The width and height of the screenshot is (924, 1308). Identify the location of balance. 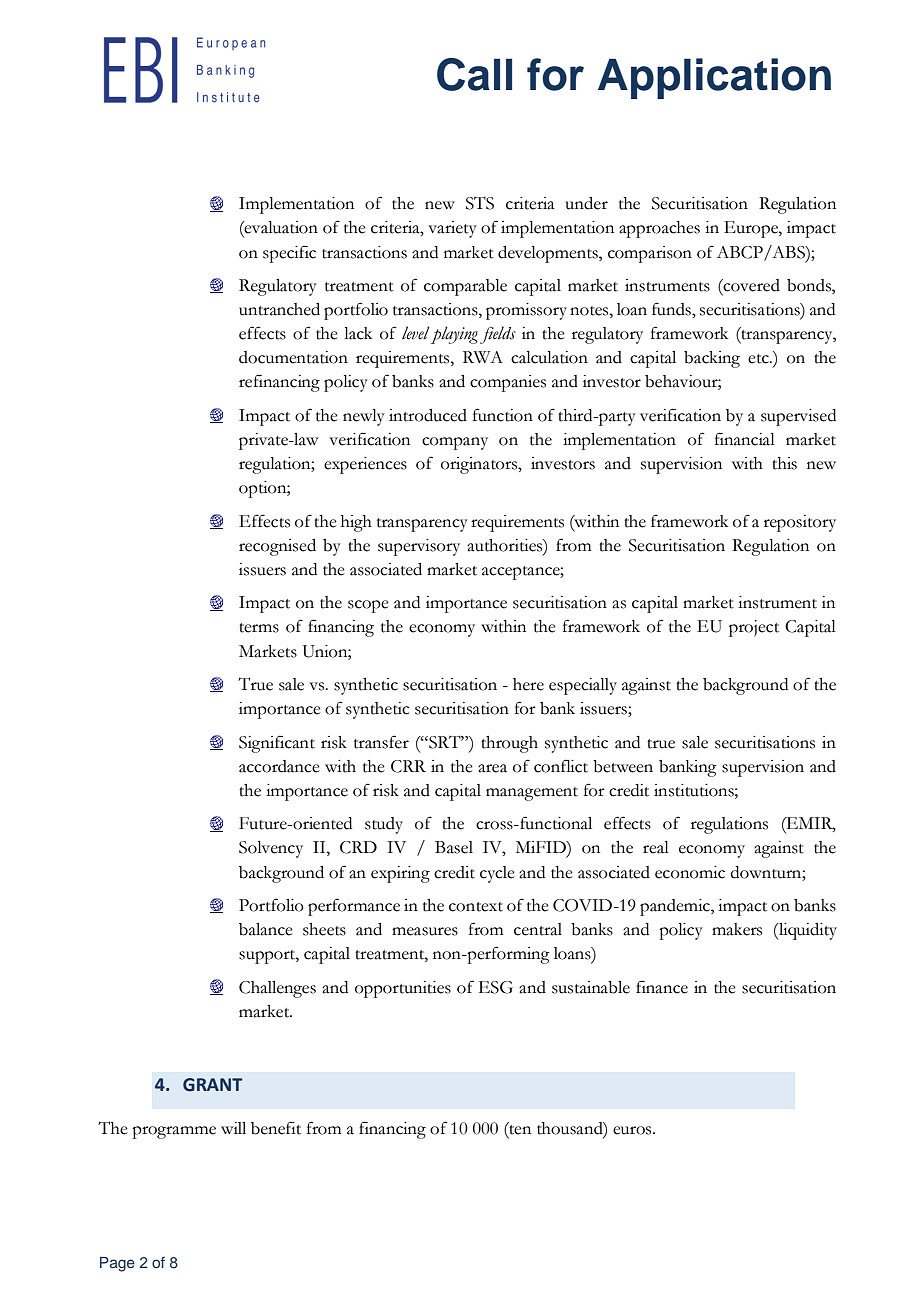
(266, 929).
